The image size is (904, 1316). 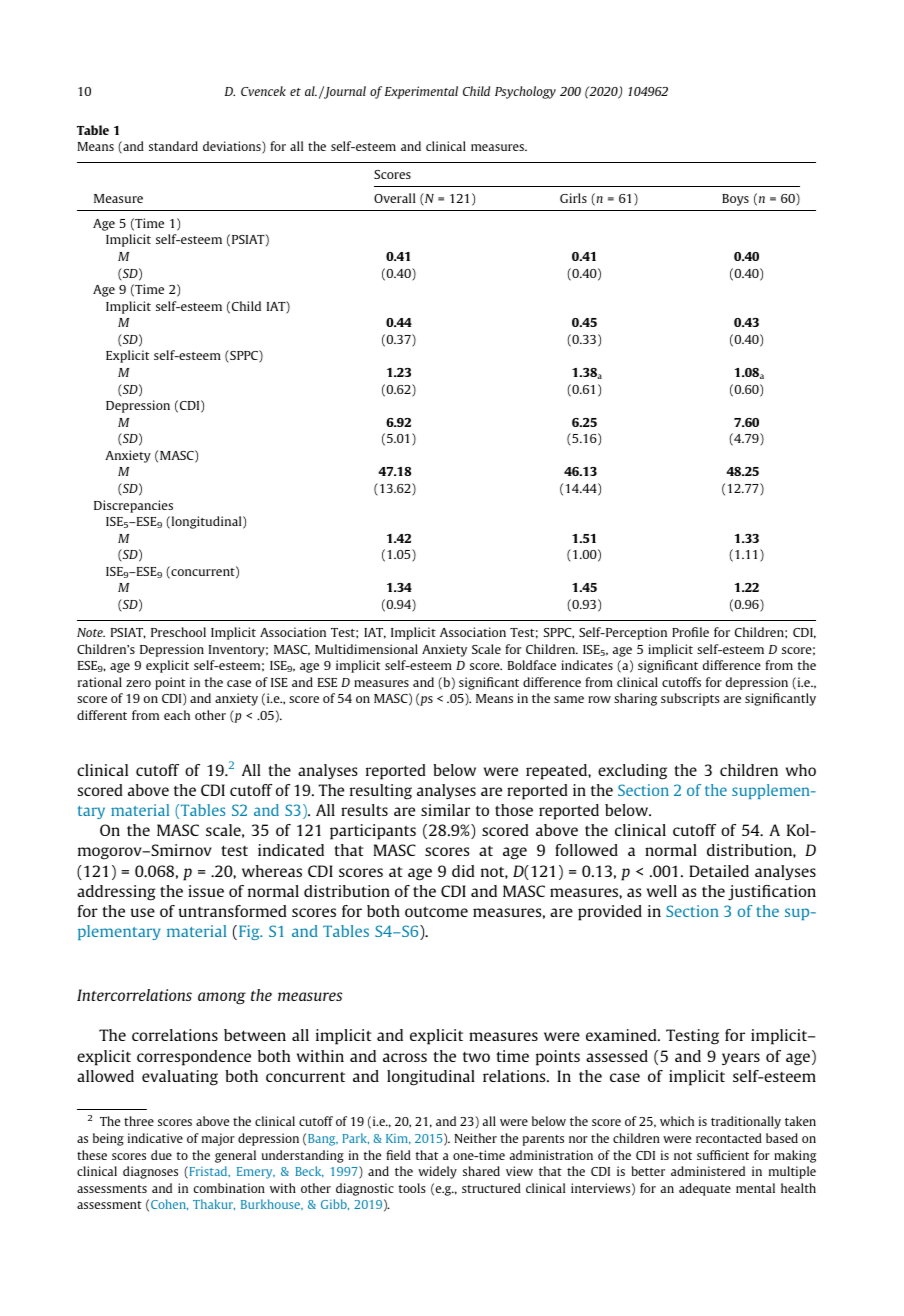 What do you see at coordinates (525, 92) in the screenshot?
I see `Psychology` at bounding box center [525, 92].
